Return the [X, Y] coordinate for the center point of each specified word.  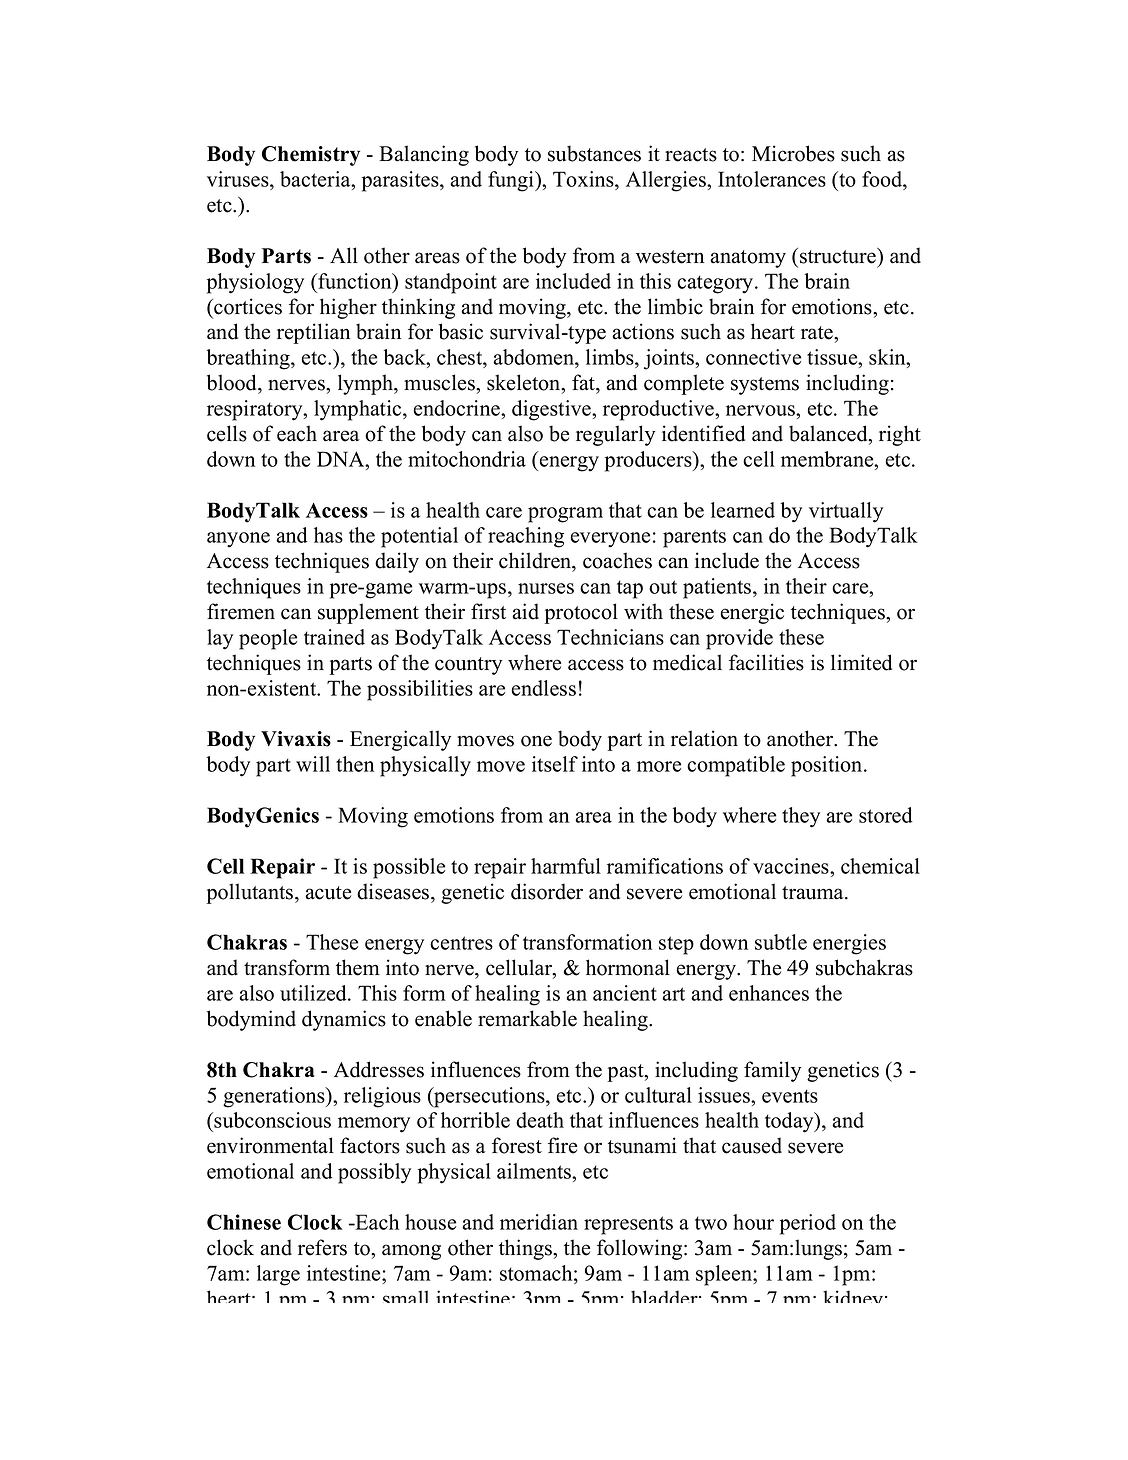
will [313, 764]
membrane [828, 459]
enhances [769, 993]
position [828, 766]
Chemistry [311, 156]
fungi [512, 181]
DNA [342, 459]
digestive [552, 410]
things [526, 1249]
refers [322, 1247]
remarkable [527, 1018]
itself [555, 764]
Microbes [793, 153]
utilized [314, 993]
